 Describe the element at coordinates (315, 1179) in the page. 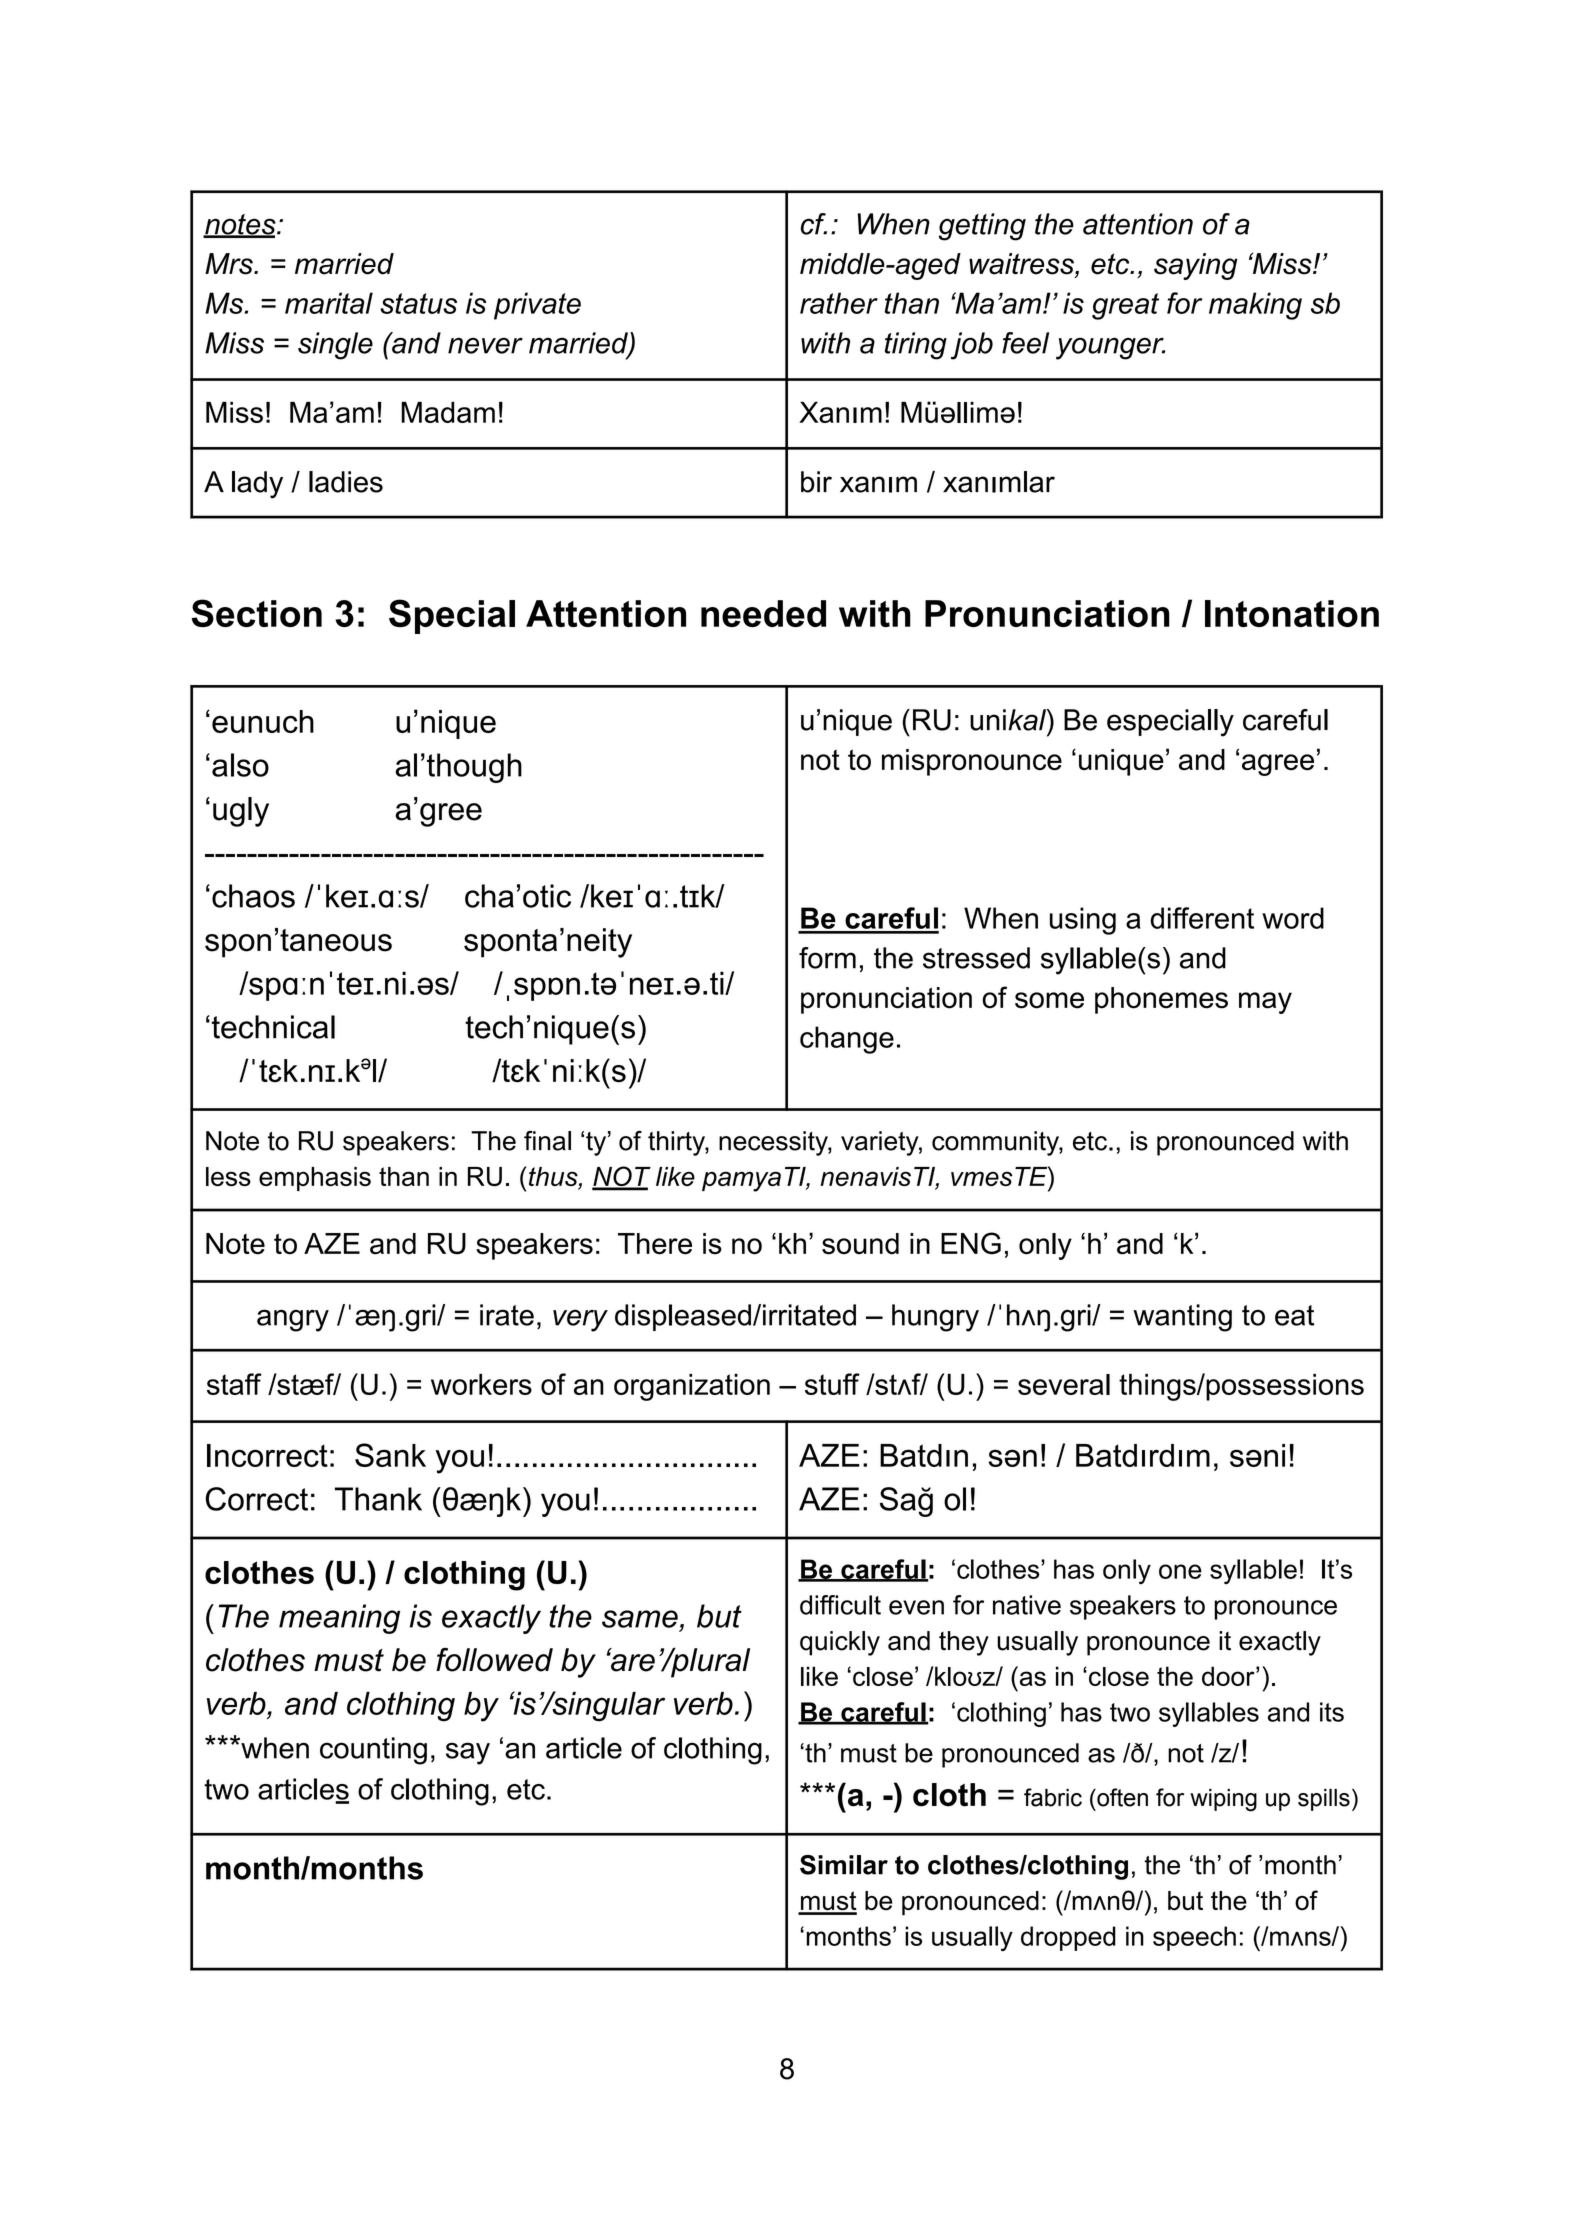

I see `emphasis` at that location.
